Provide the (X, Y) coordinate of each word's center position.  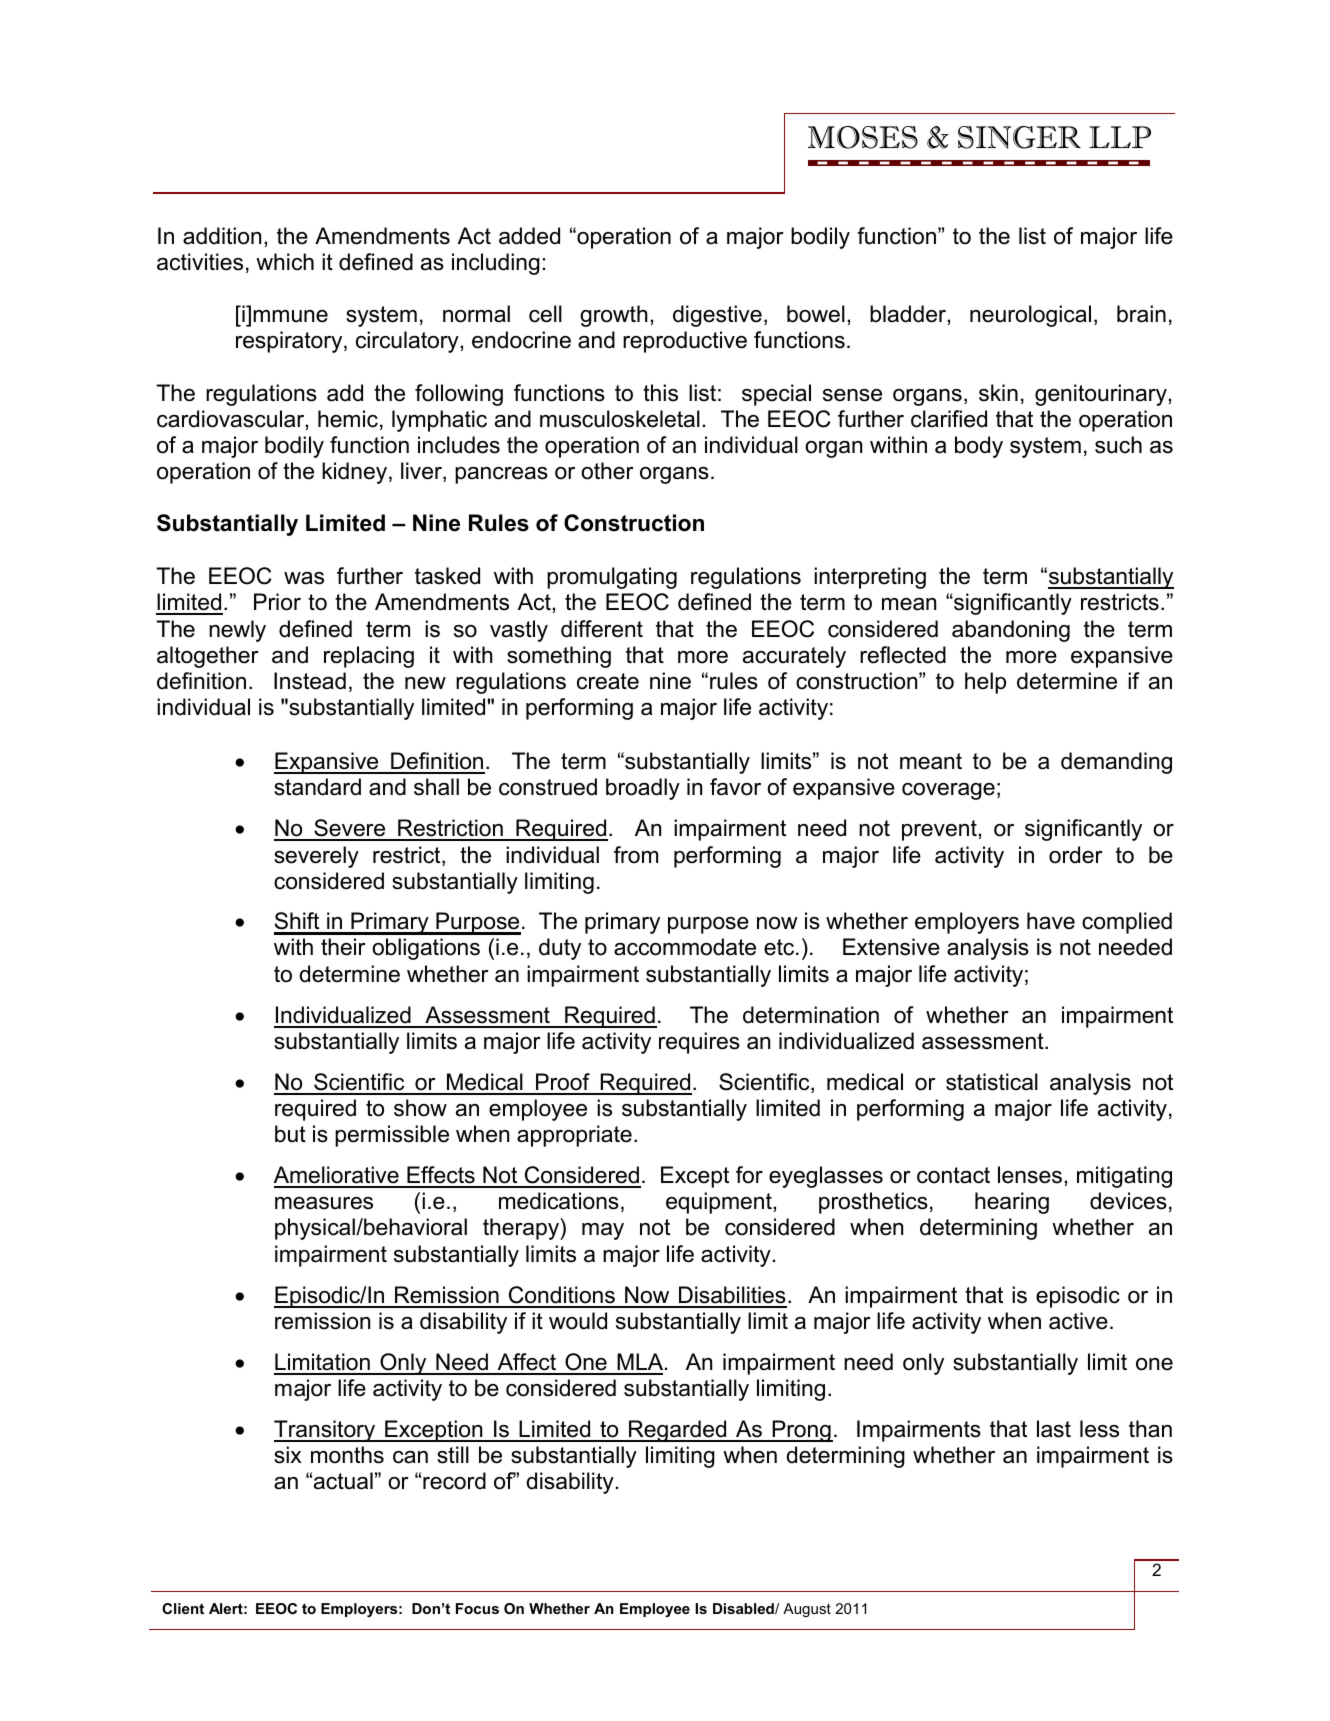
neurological (1030, 316)
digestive (717, 316)
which (285, 262)
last (1054, 1429)
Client (183, 1608)
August (807, 1610)
